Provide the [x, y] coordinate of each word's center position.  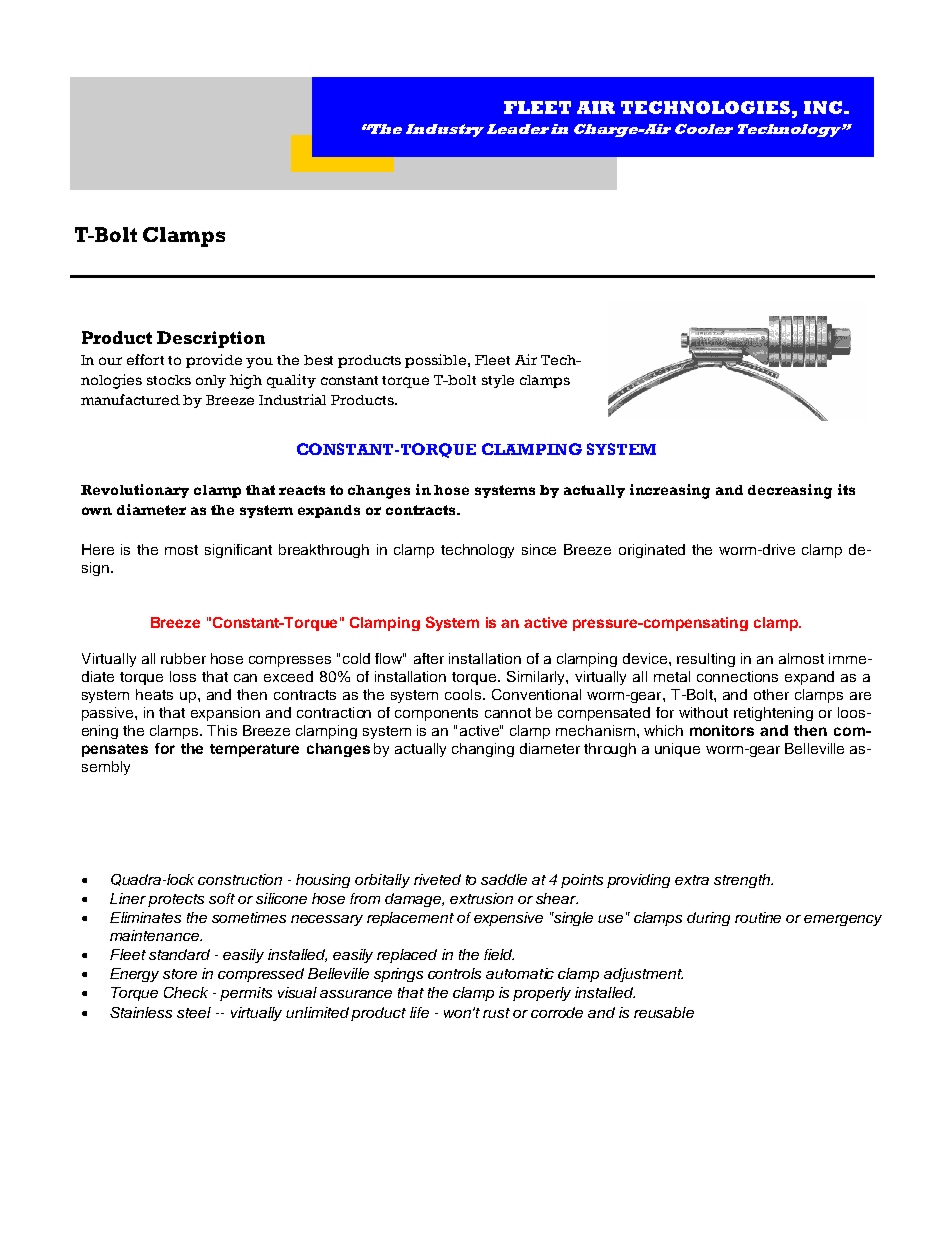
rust [496, 1013]
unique [677, 750]
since [539, 549]
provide [214, 361]
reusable [664, 1012]
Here [98, 549]
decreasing [790, 491]
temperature [254, 750]
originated [652, 551]
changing [483, 750]
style [498, 381]
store [180, 974]
